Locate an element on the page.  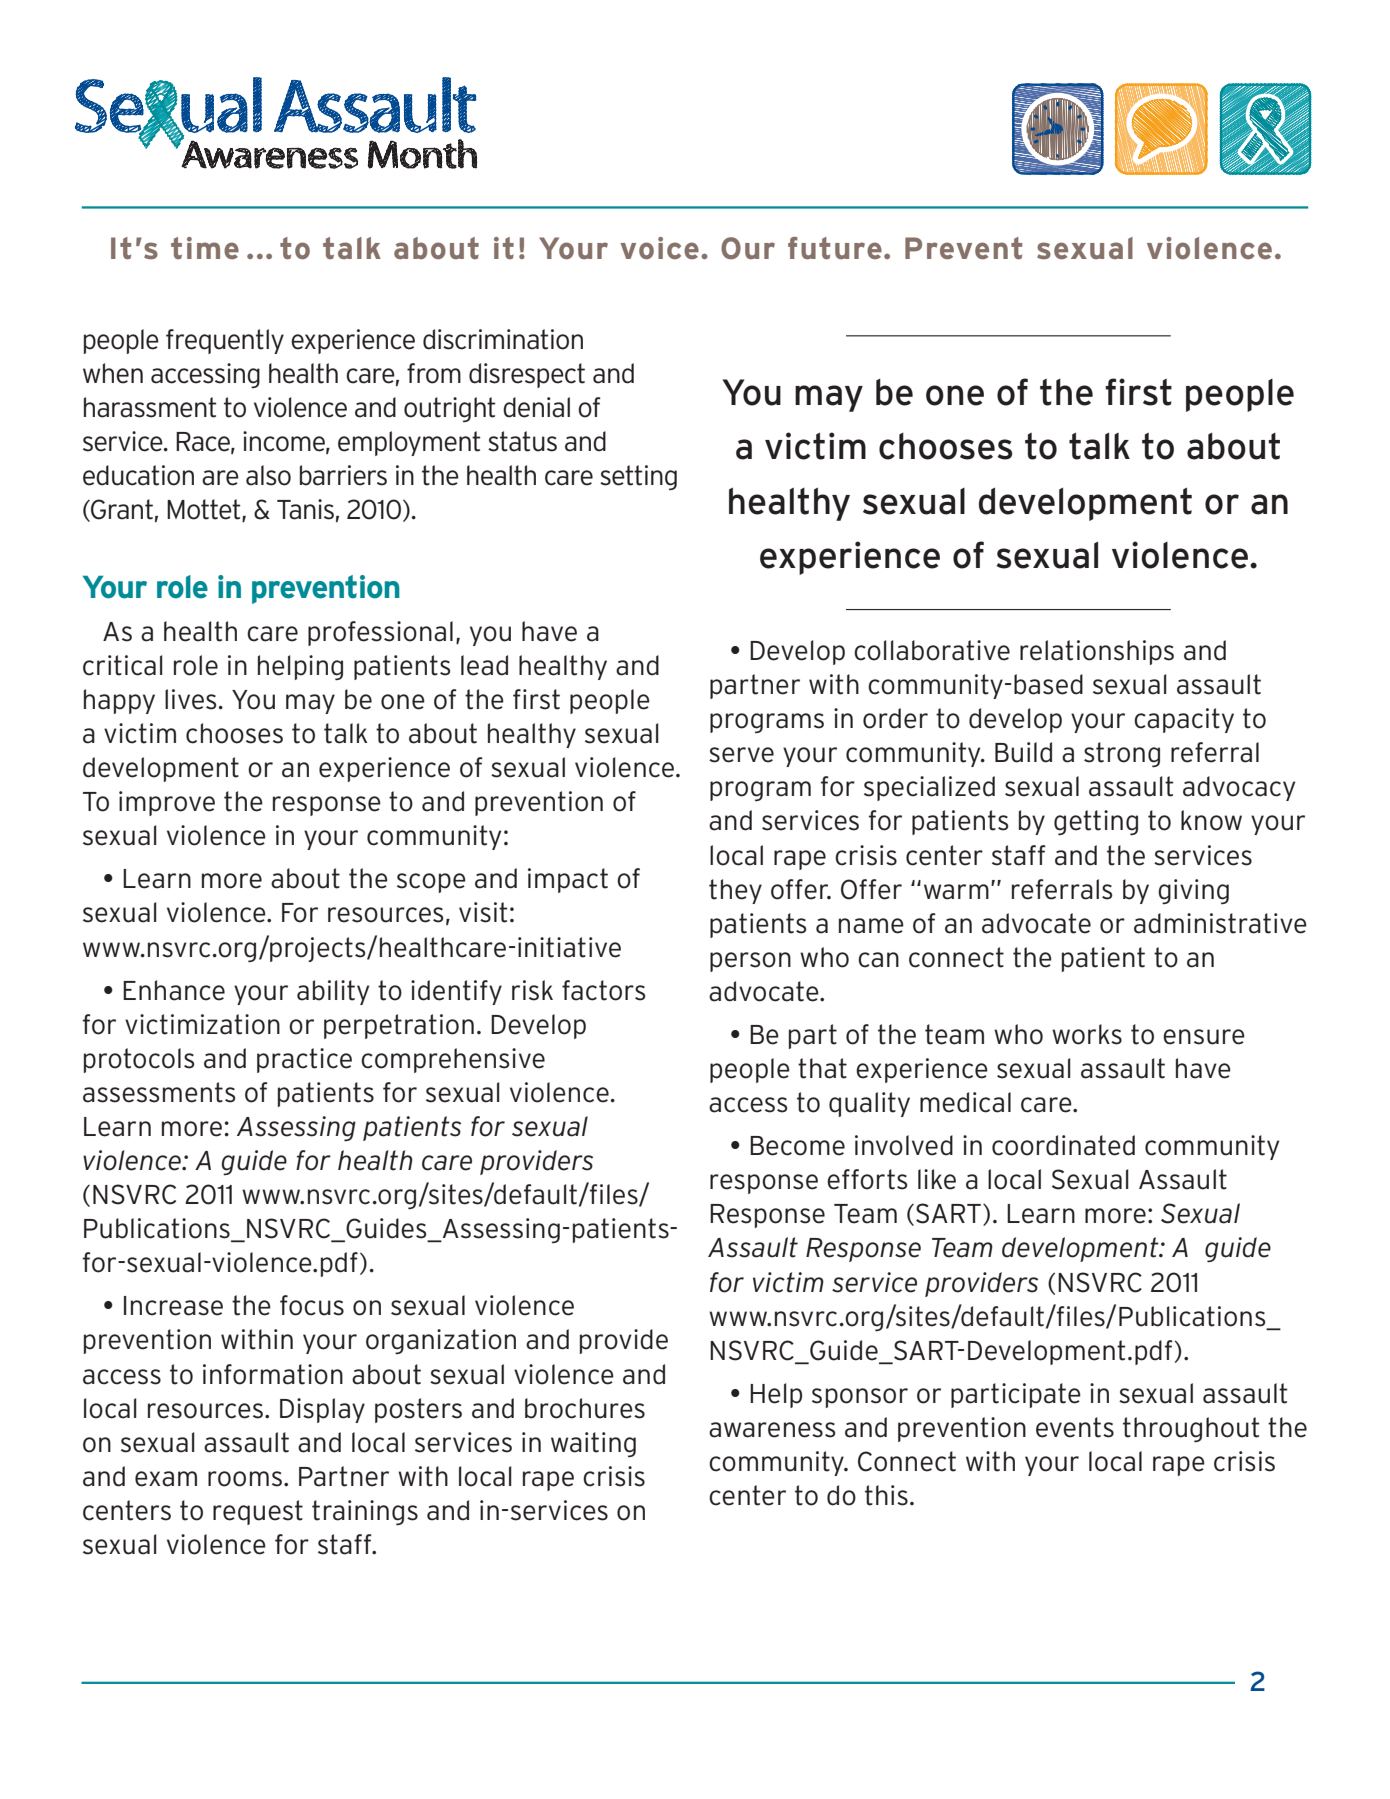
Enhance is located at coordinates (174, 990).
